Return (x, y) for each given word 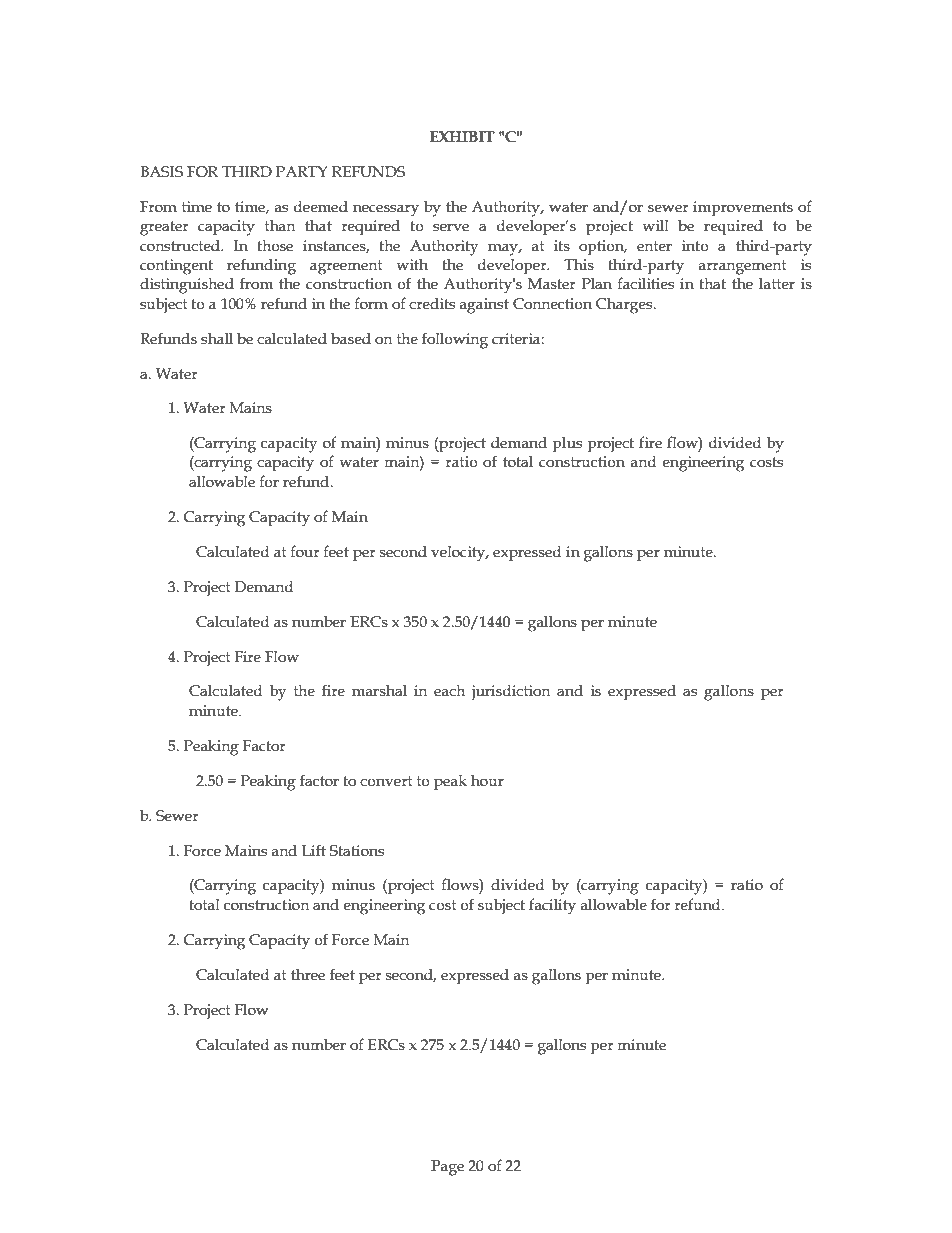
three (308, 975)
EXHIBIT (462, 136)
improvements (743, 208)
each (449, 691)
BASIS (161, 172)
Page (447, 1168)
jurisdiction (510, 693)
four (305, 551)
